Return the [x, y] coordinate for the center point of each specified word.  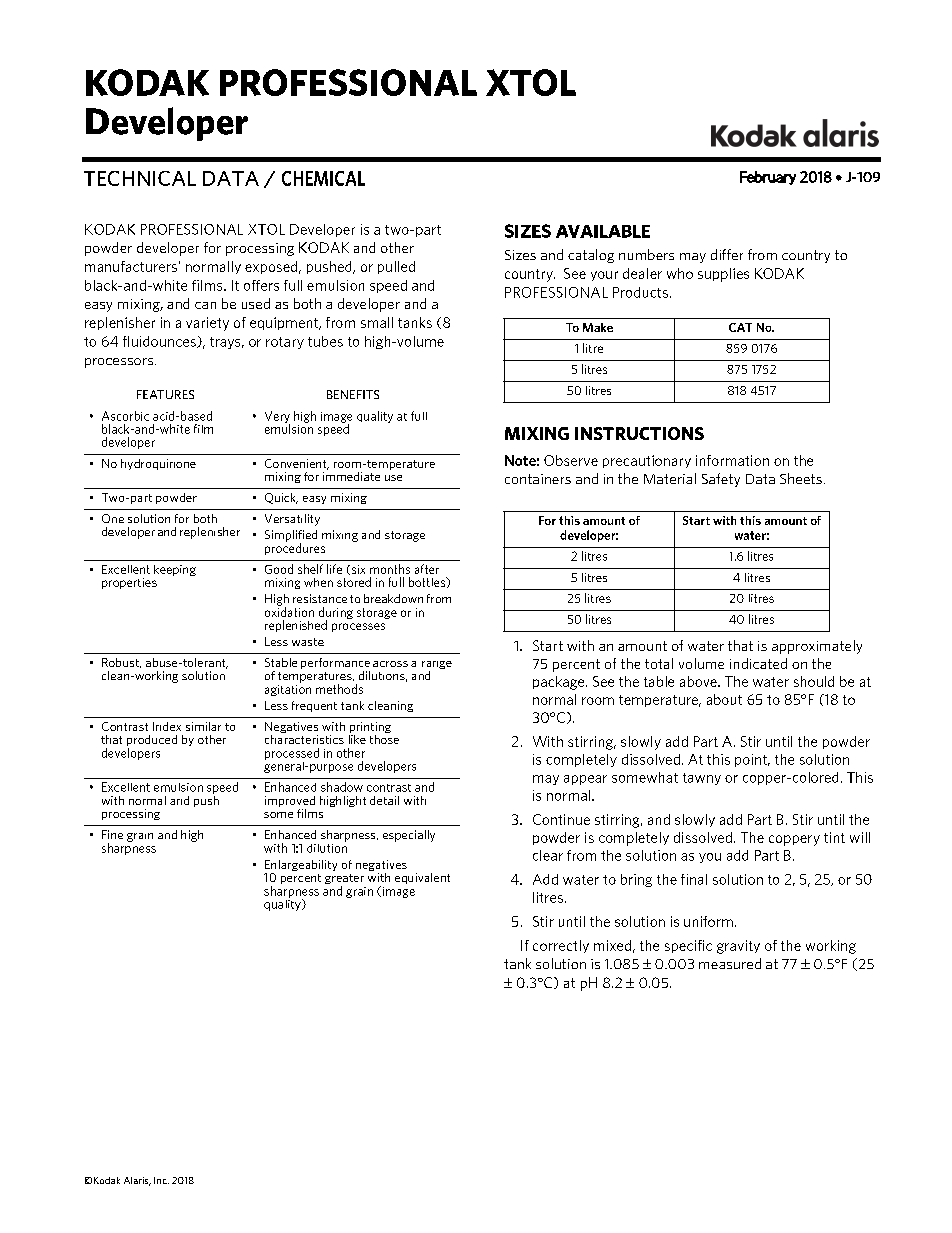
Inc [161, 1180]
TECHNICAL [140, 178]
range [437, 666]
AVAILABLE [603, 231]
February [768, 178]
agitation [288, 689]
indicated [758, 663]
